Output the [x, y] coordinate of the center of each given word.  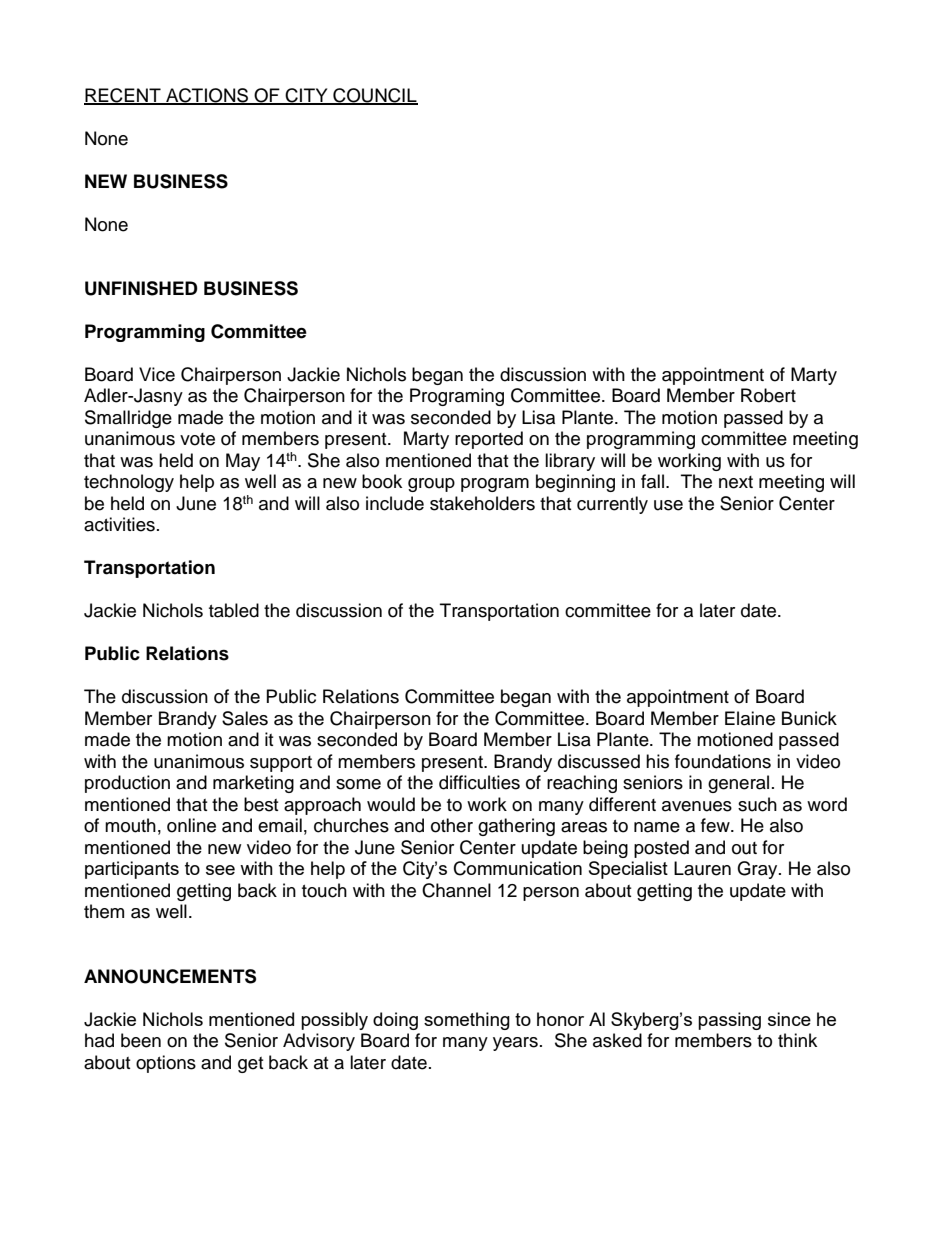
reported [489, 440]
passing [729, 1021]
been [141, 1040]
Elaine [750, 718]
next [736, 482]
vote [197, 439]
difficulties [479, 782]
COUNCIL [374, 96]
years [515, 1044]
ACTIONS [207, 96]
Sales [245, 718]
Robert [768, 395]
